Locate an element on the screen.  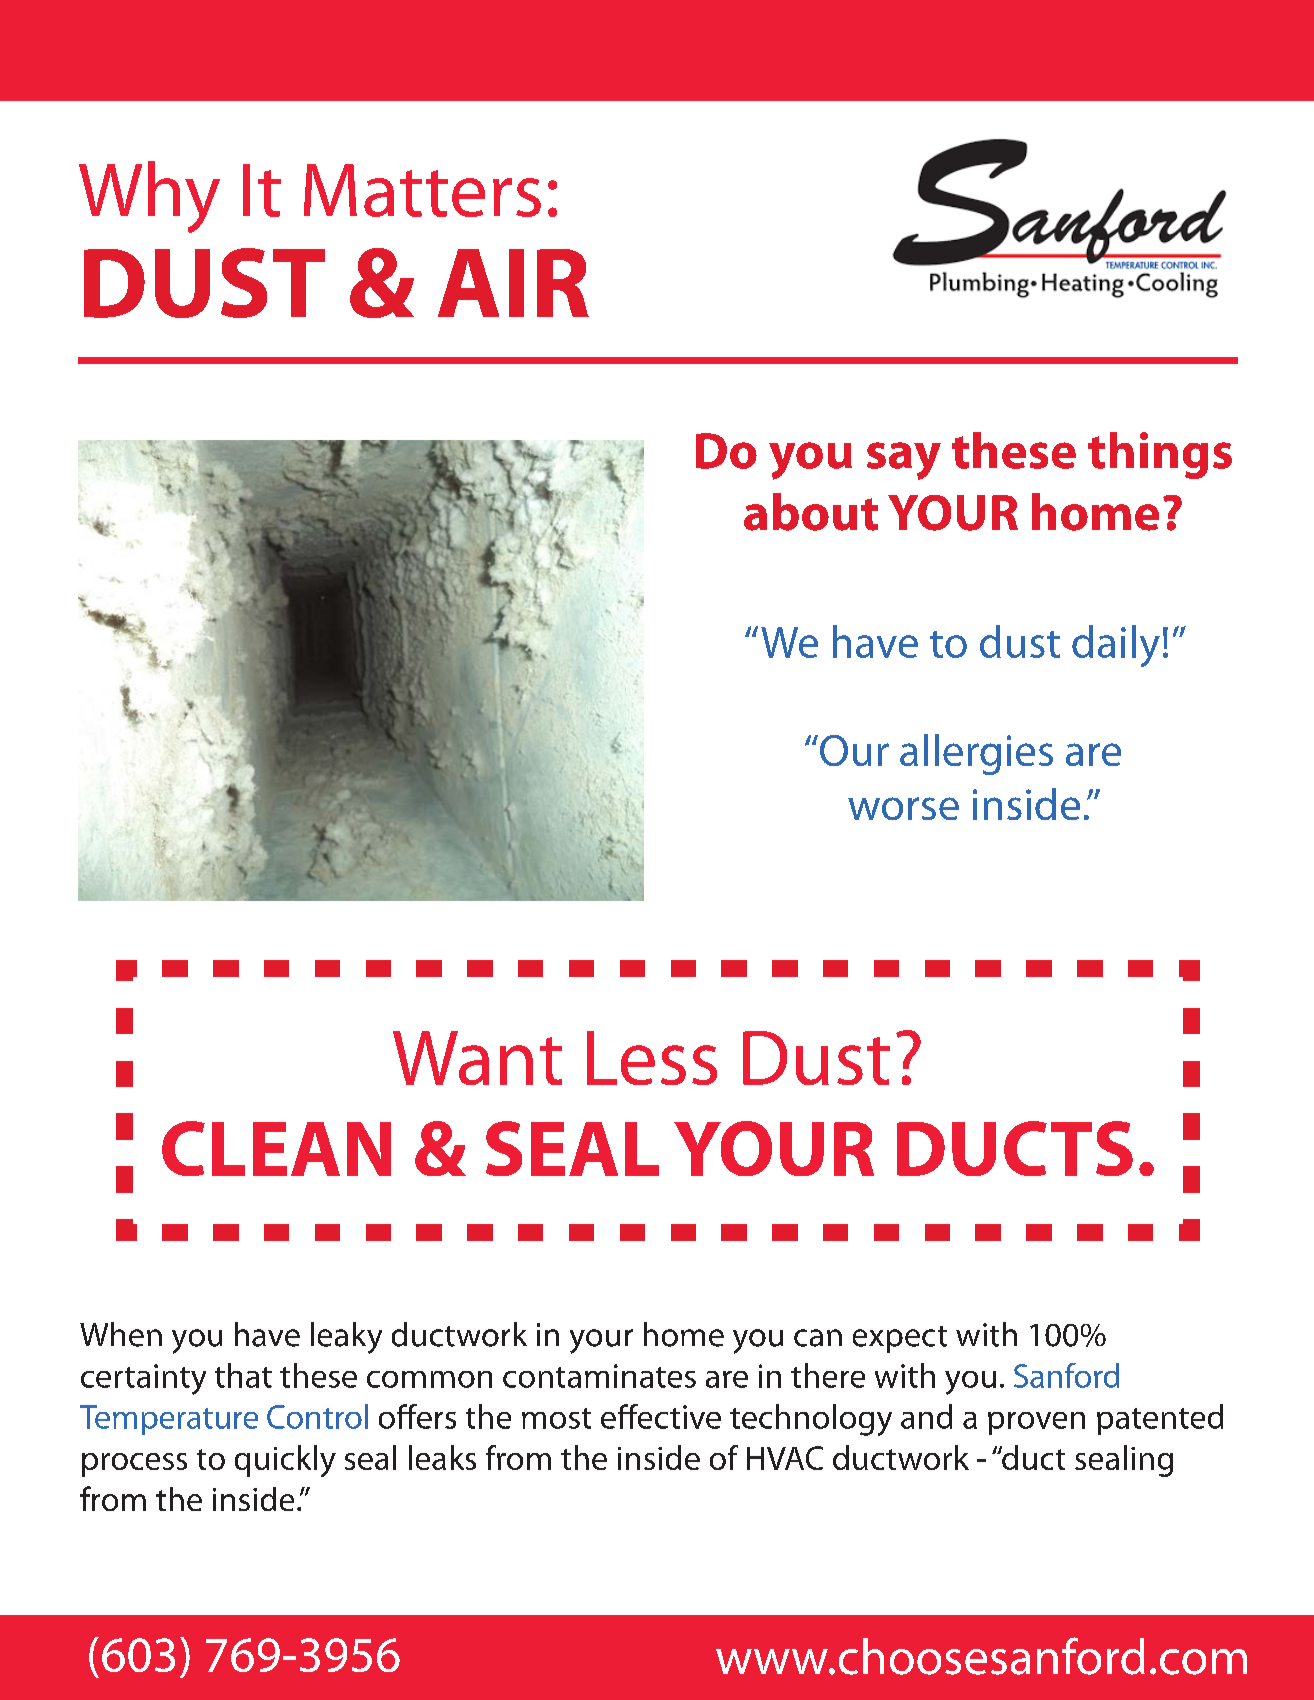
effective is located at coordinates (661, 1416).
